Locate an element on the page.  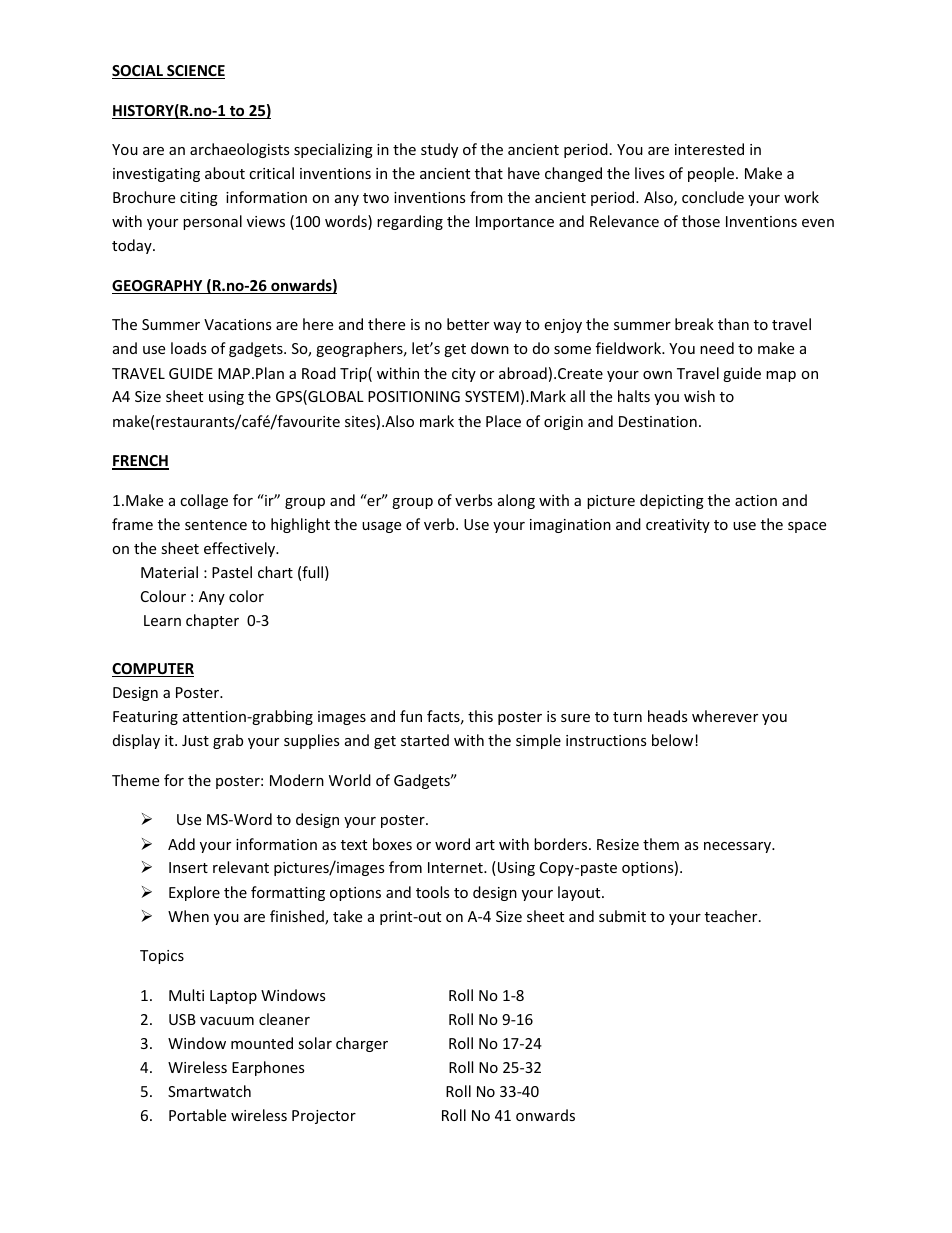
SCIENCE is located at coordinates (195, 72).
